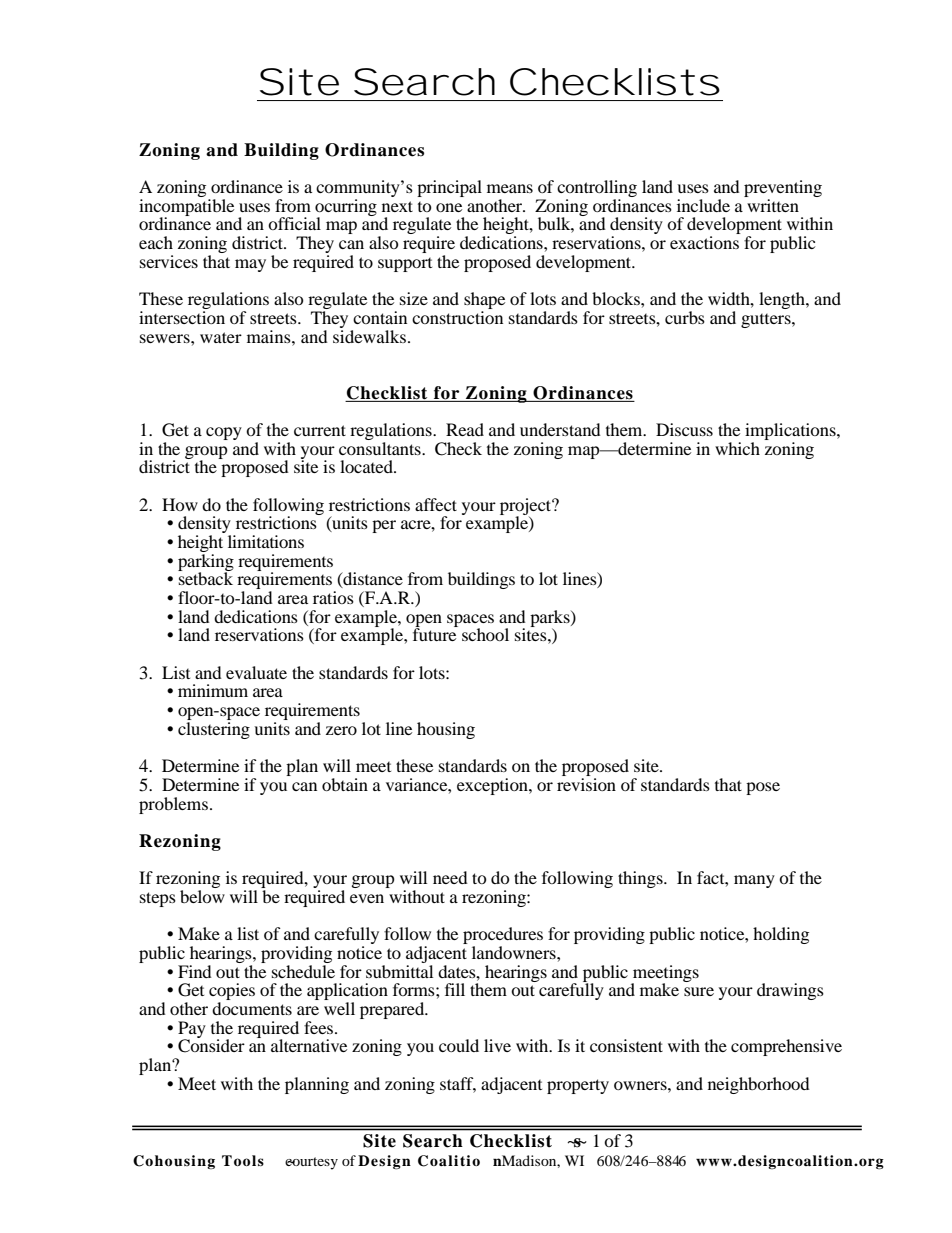  What do you see at coordinates (243, 1160) in the screenshot?
I see `Tools` at bounding box center [243, 1160].
